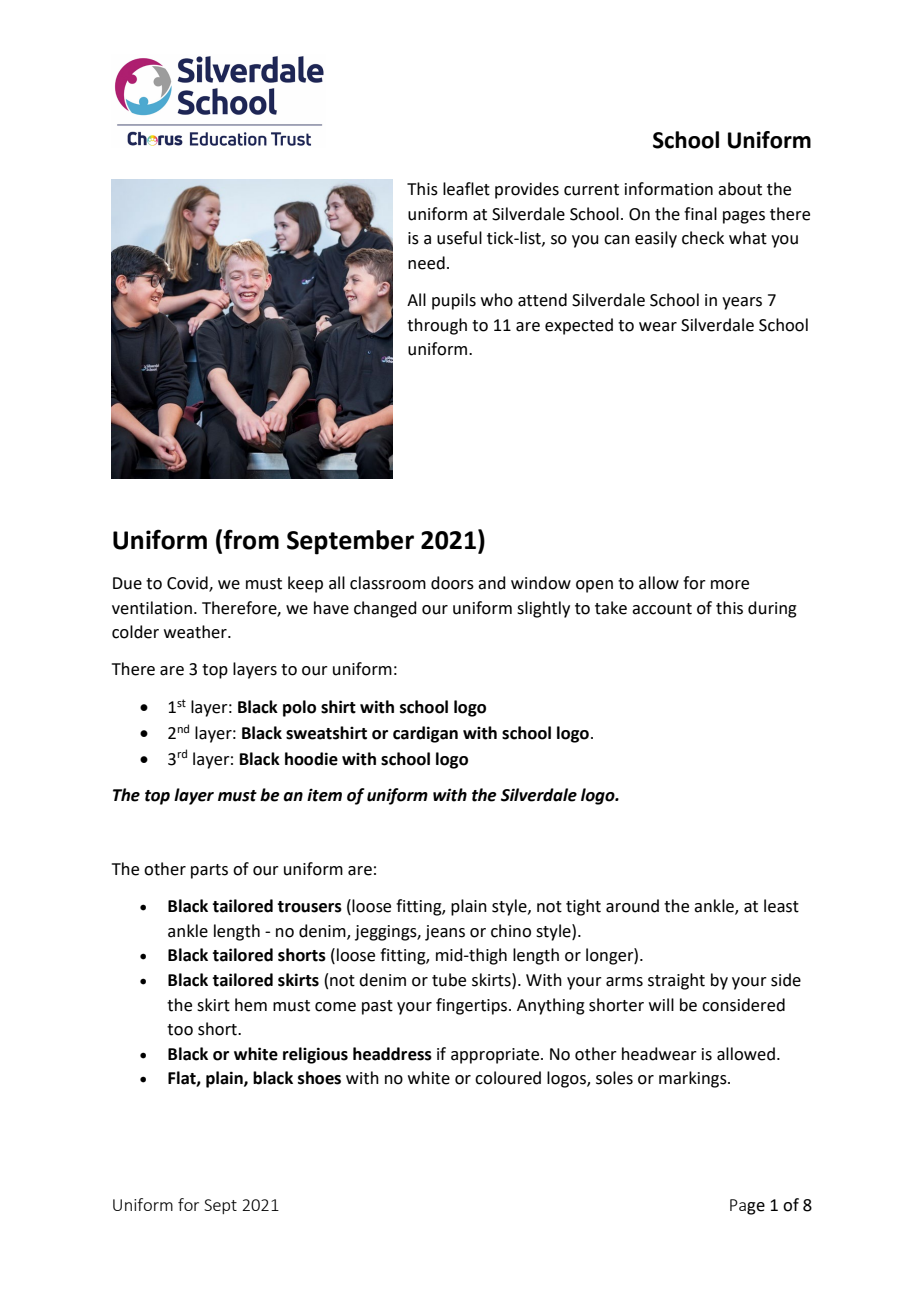  Describe the element at coordinates (700, 214) in the document. I see `final` at that location.
